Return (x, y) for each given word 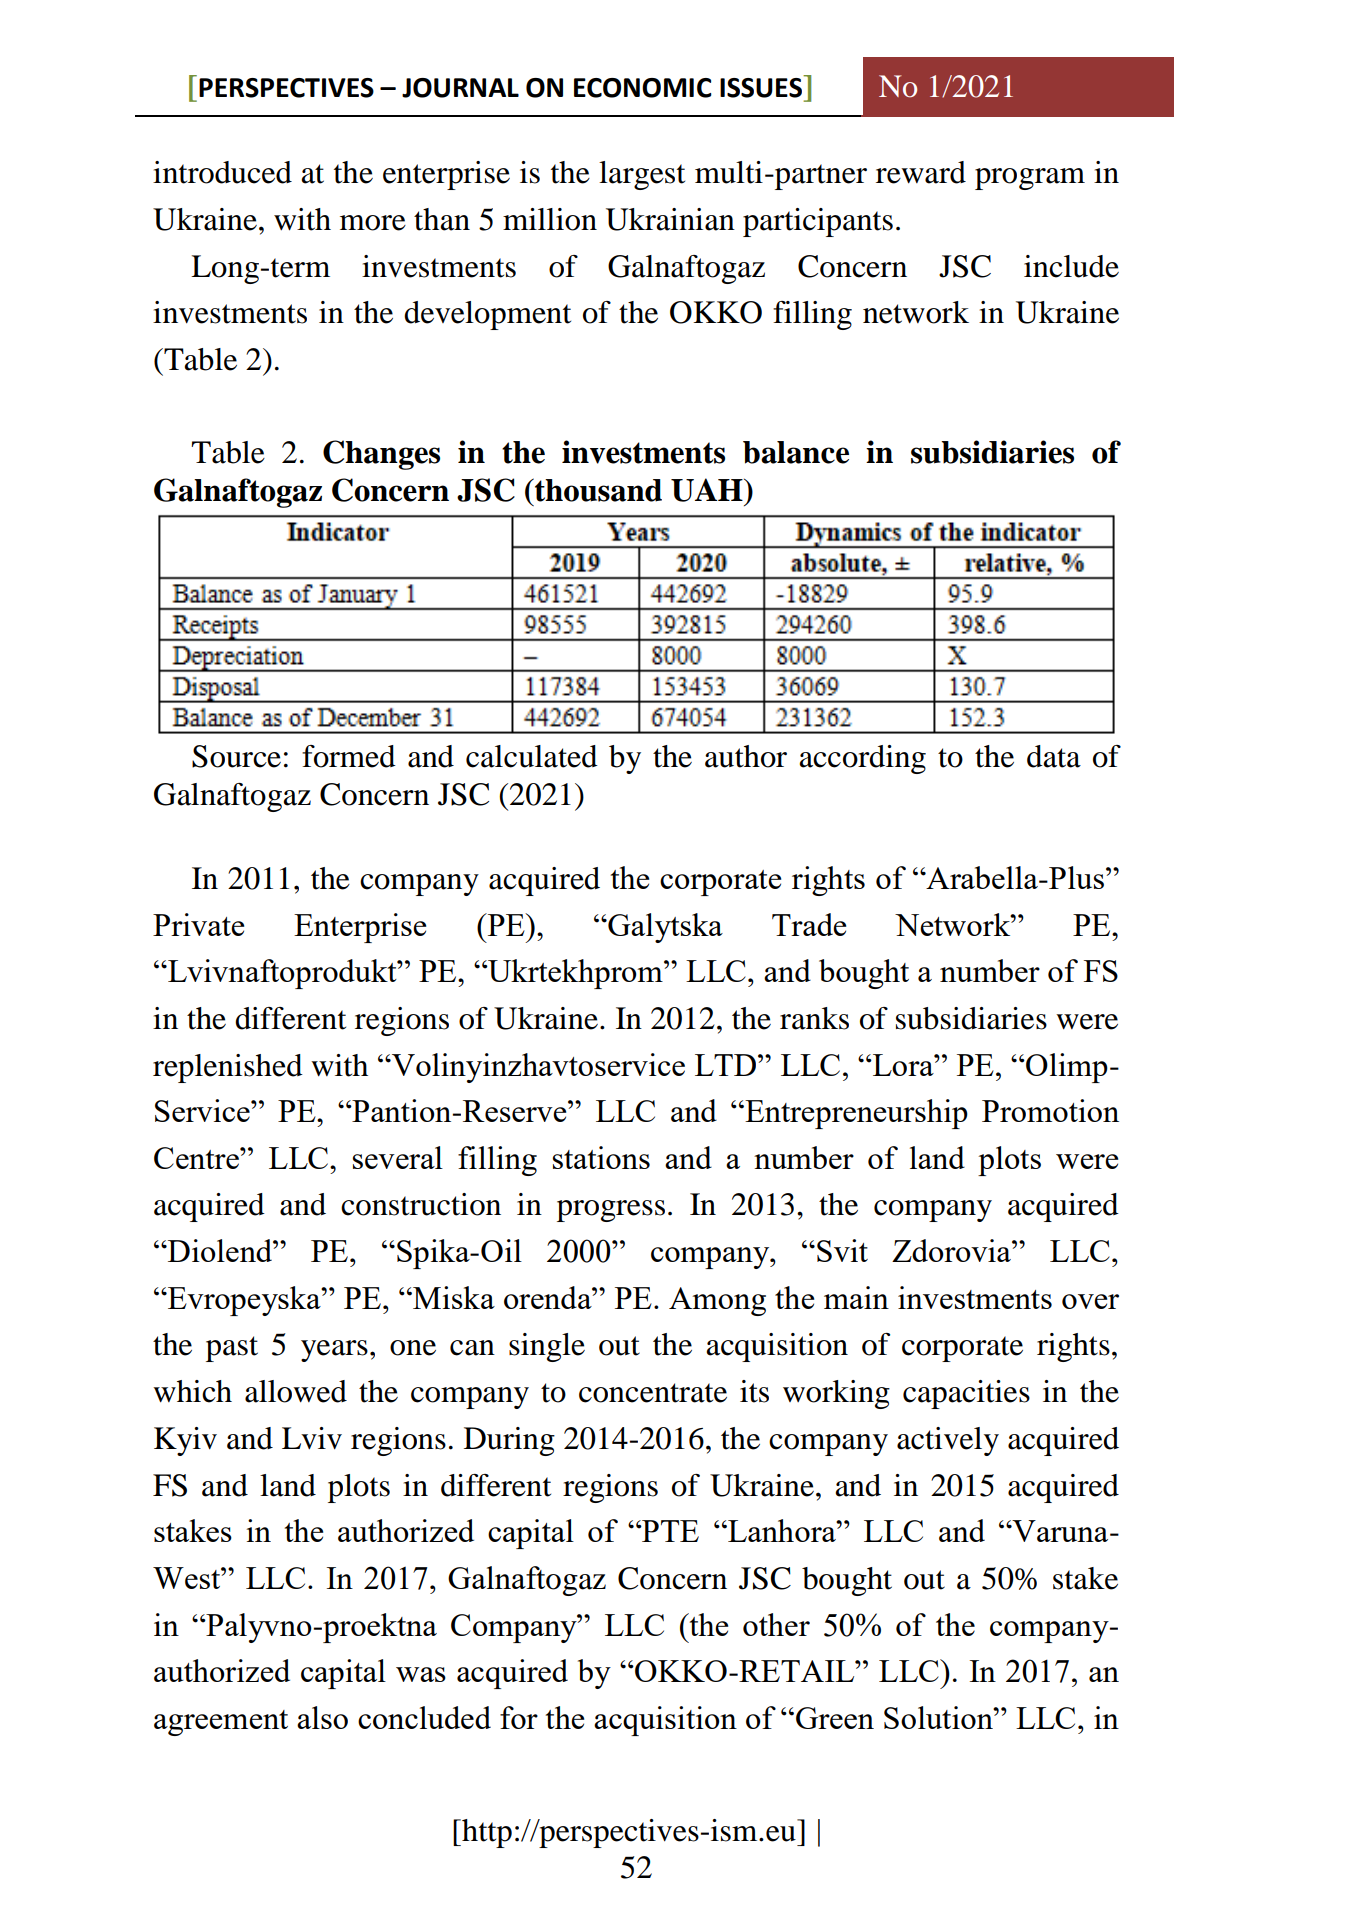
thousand (597, 490)
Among (717, 1301)
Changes (381, 455)
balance (796, 452)
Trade (809, 924)
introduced (222, 172)
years (334, 1351)
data (1054, 756)
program (1030, 179)
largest (642, 175)
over (1090, 1301)
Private (198, 924)
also (322, 1717)
